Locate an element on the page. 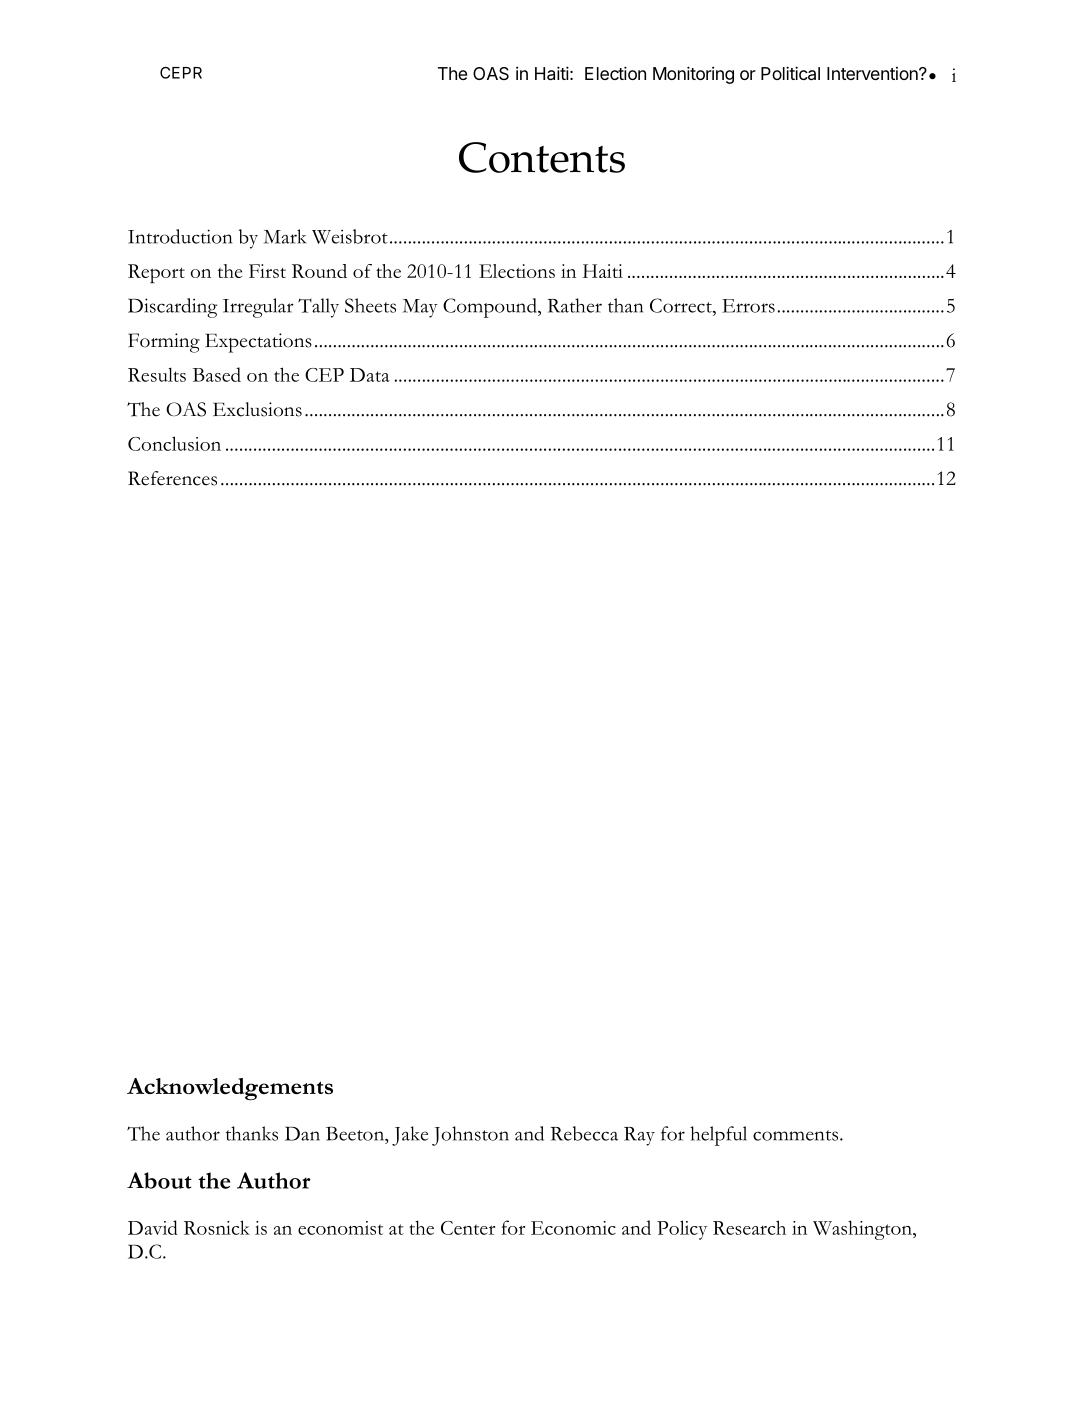 The height and width of the image is (1402, 1084). References is located at coordinates (172, 478).
